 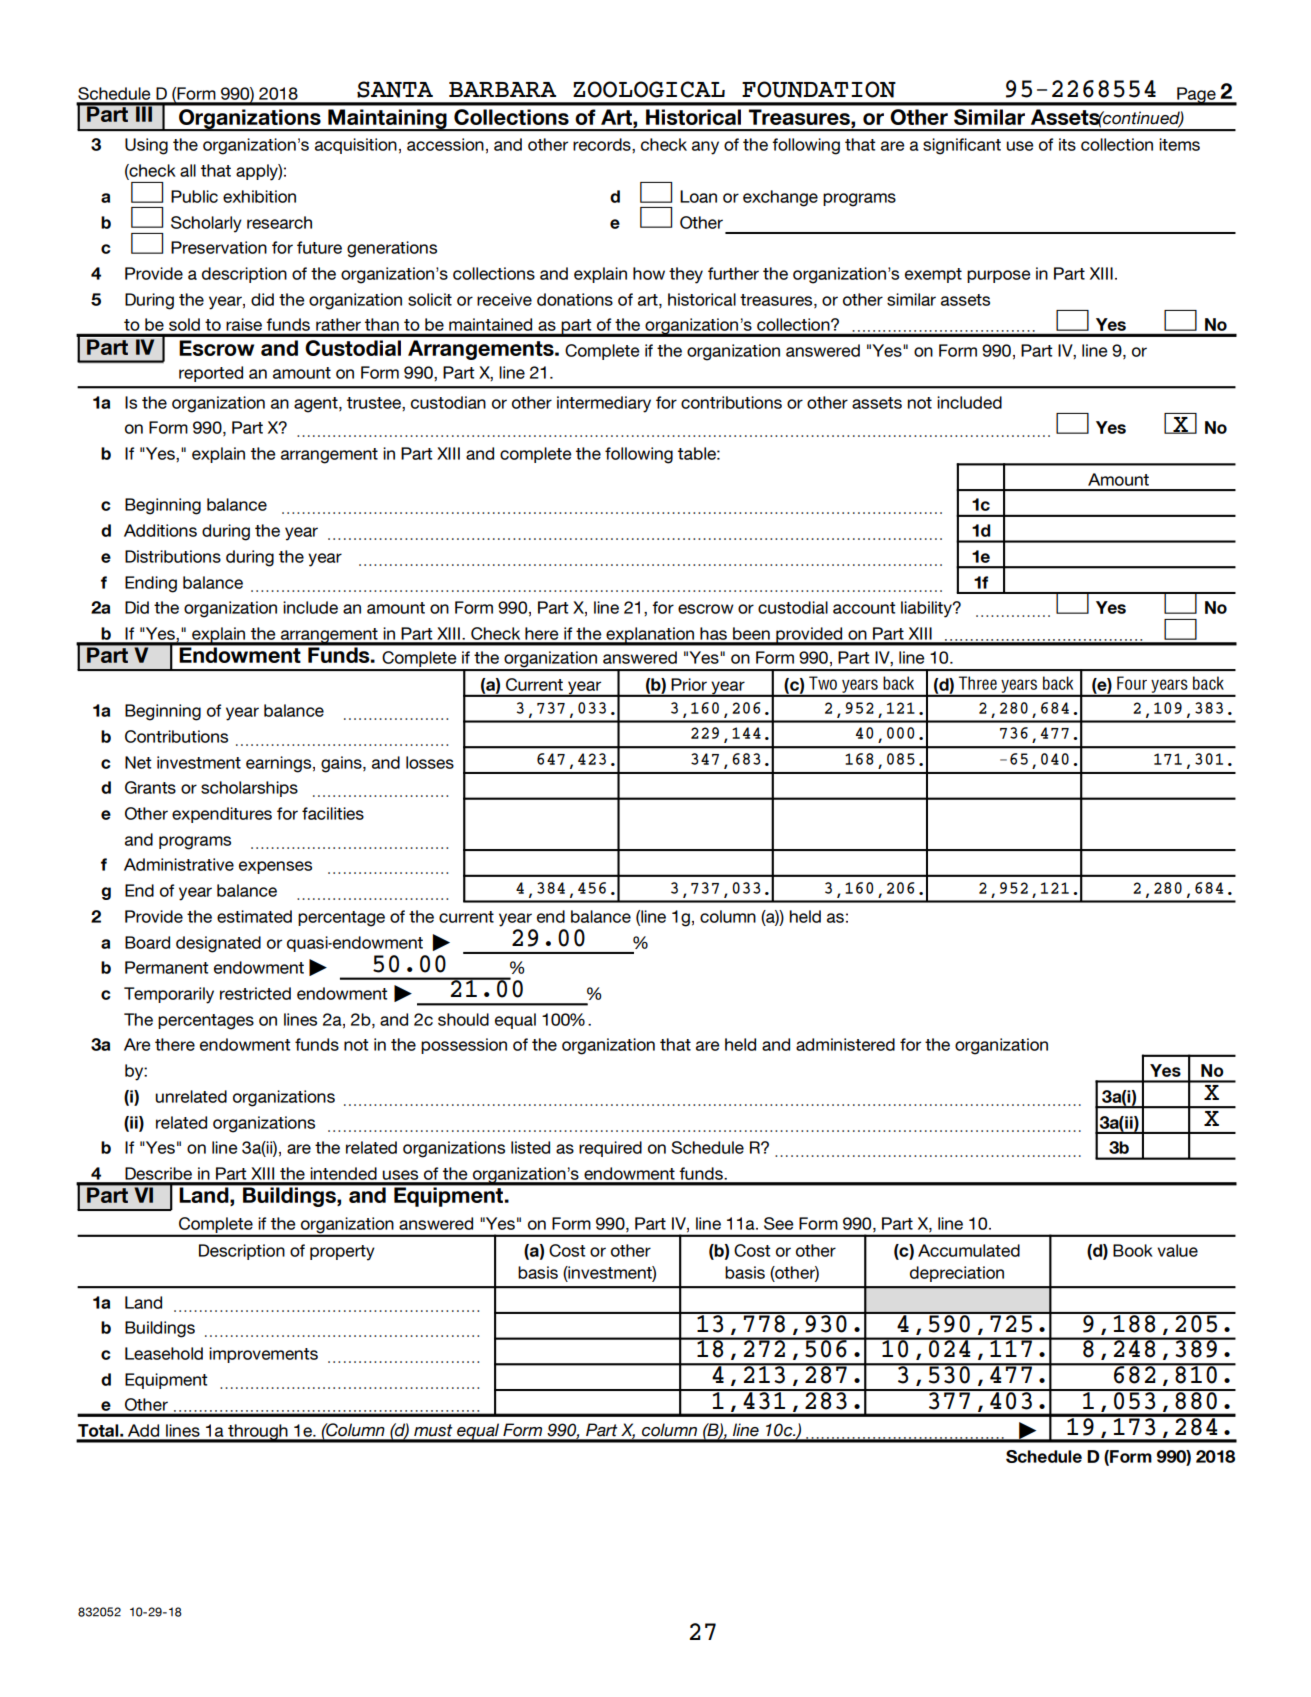 What do you see at coordinates (433, 1430) in the document?
I see `must` at bounding box center [433, 1430].
